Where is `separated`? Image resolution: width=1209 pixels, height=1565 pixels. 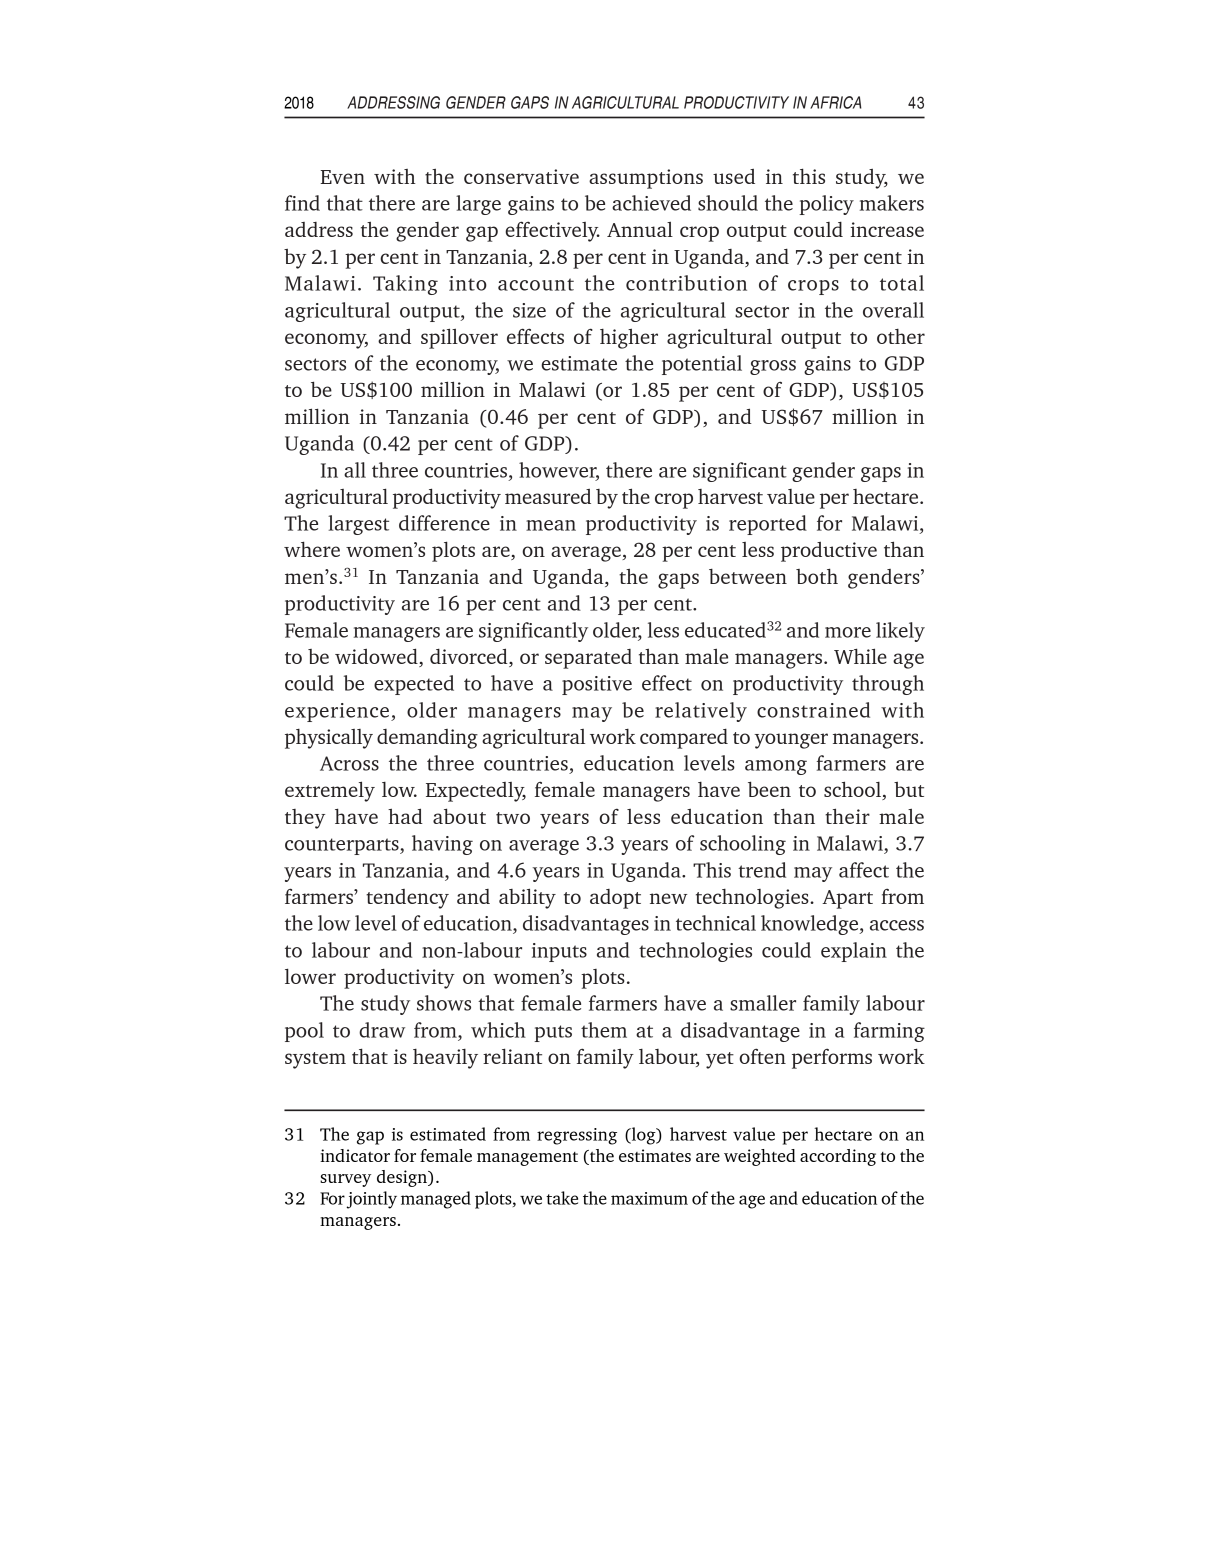
separated is located at coordinates (588, 659).
